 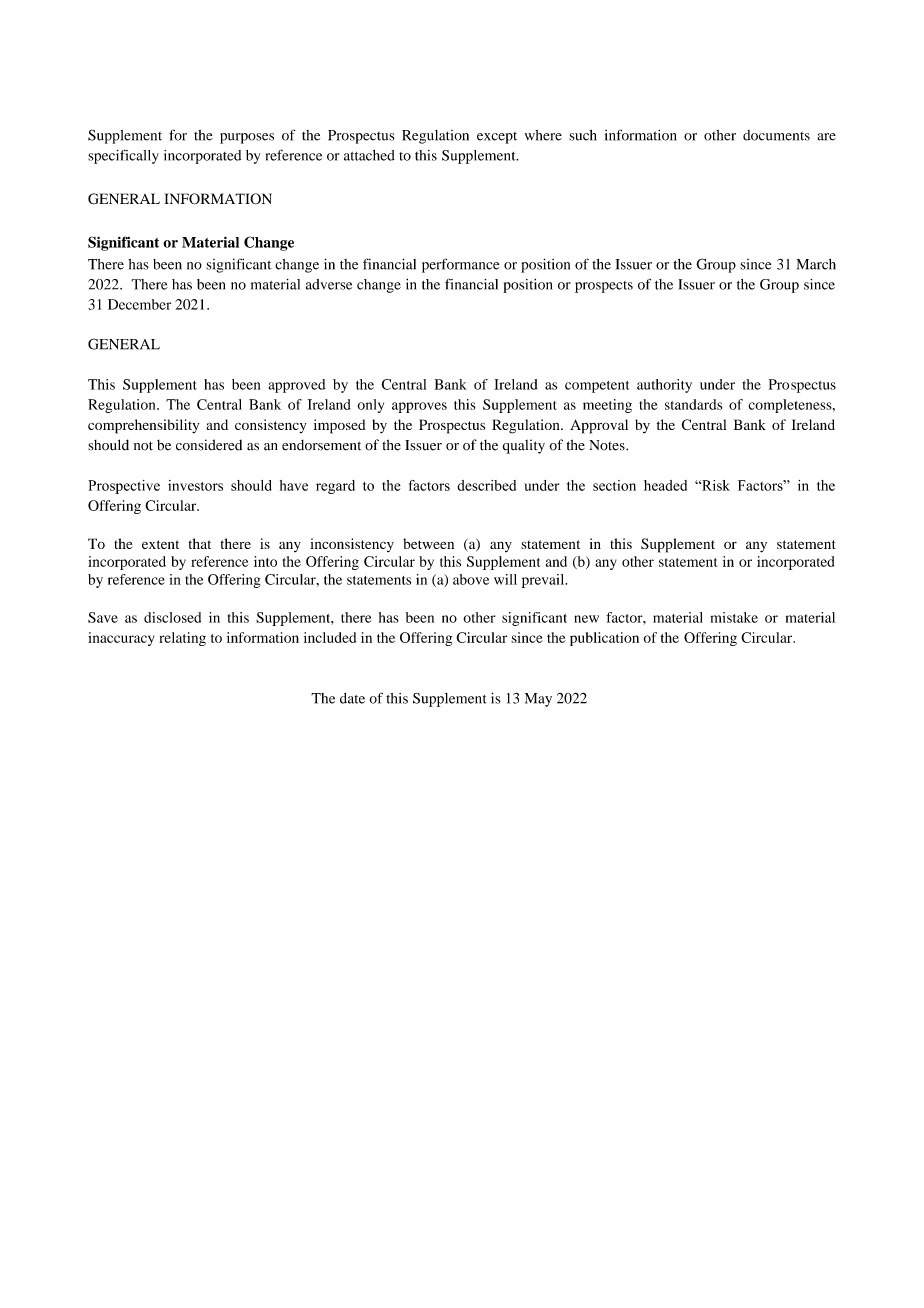 I want to click on headed, so click(x=665, y=485).
